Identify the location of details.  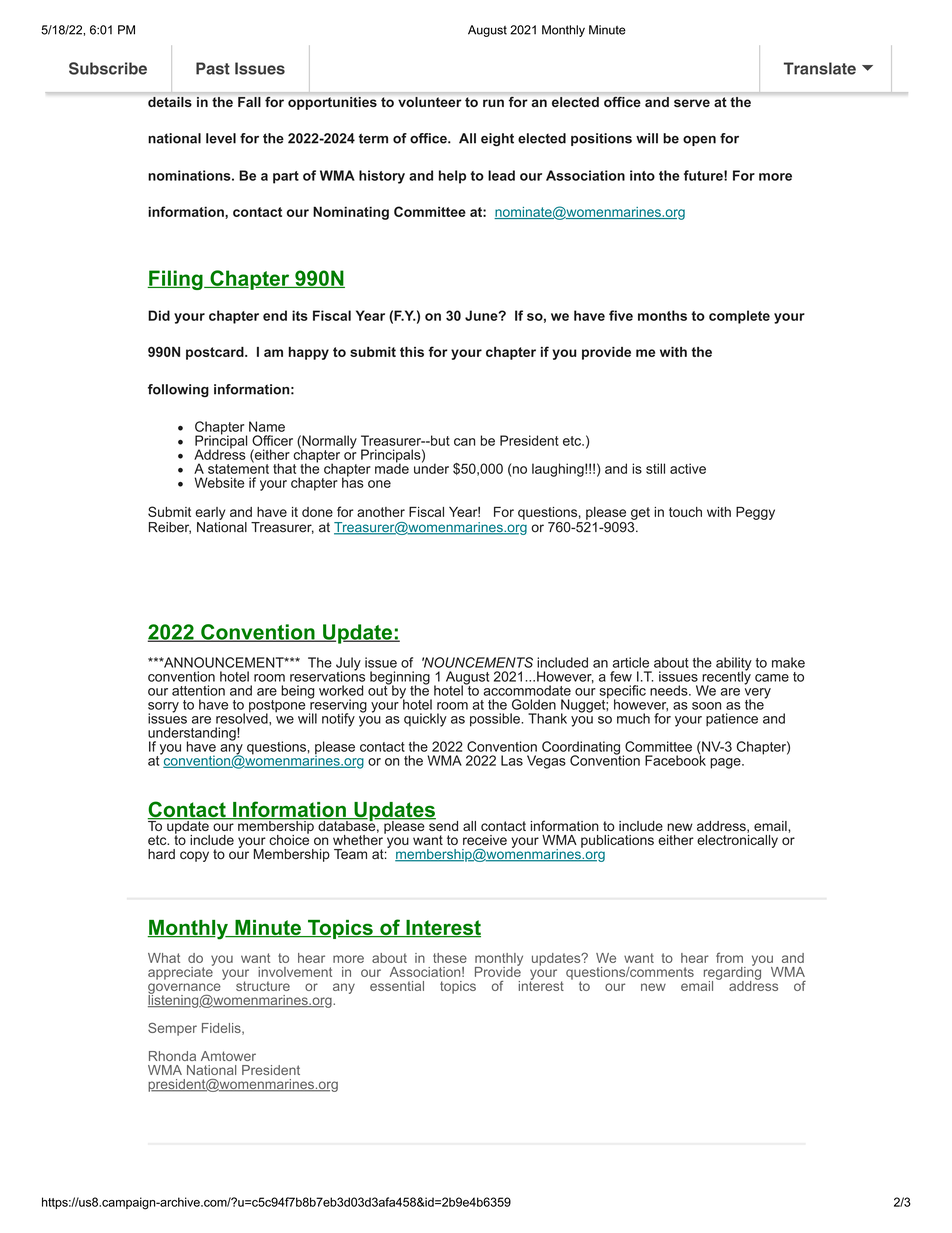
(170, 102).
